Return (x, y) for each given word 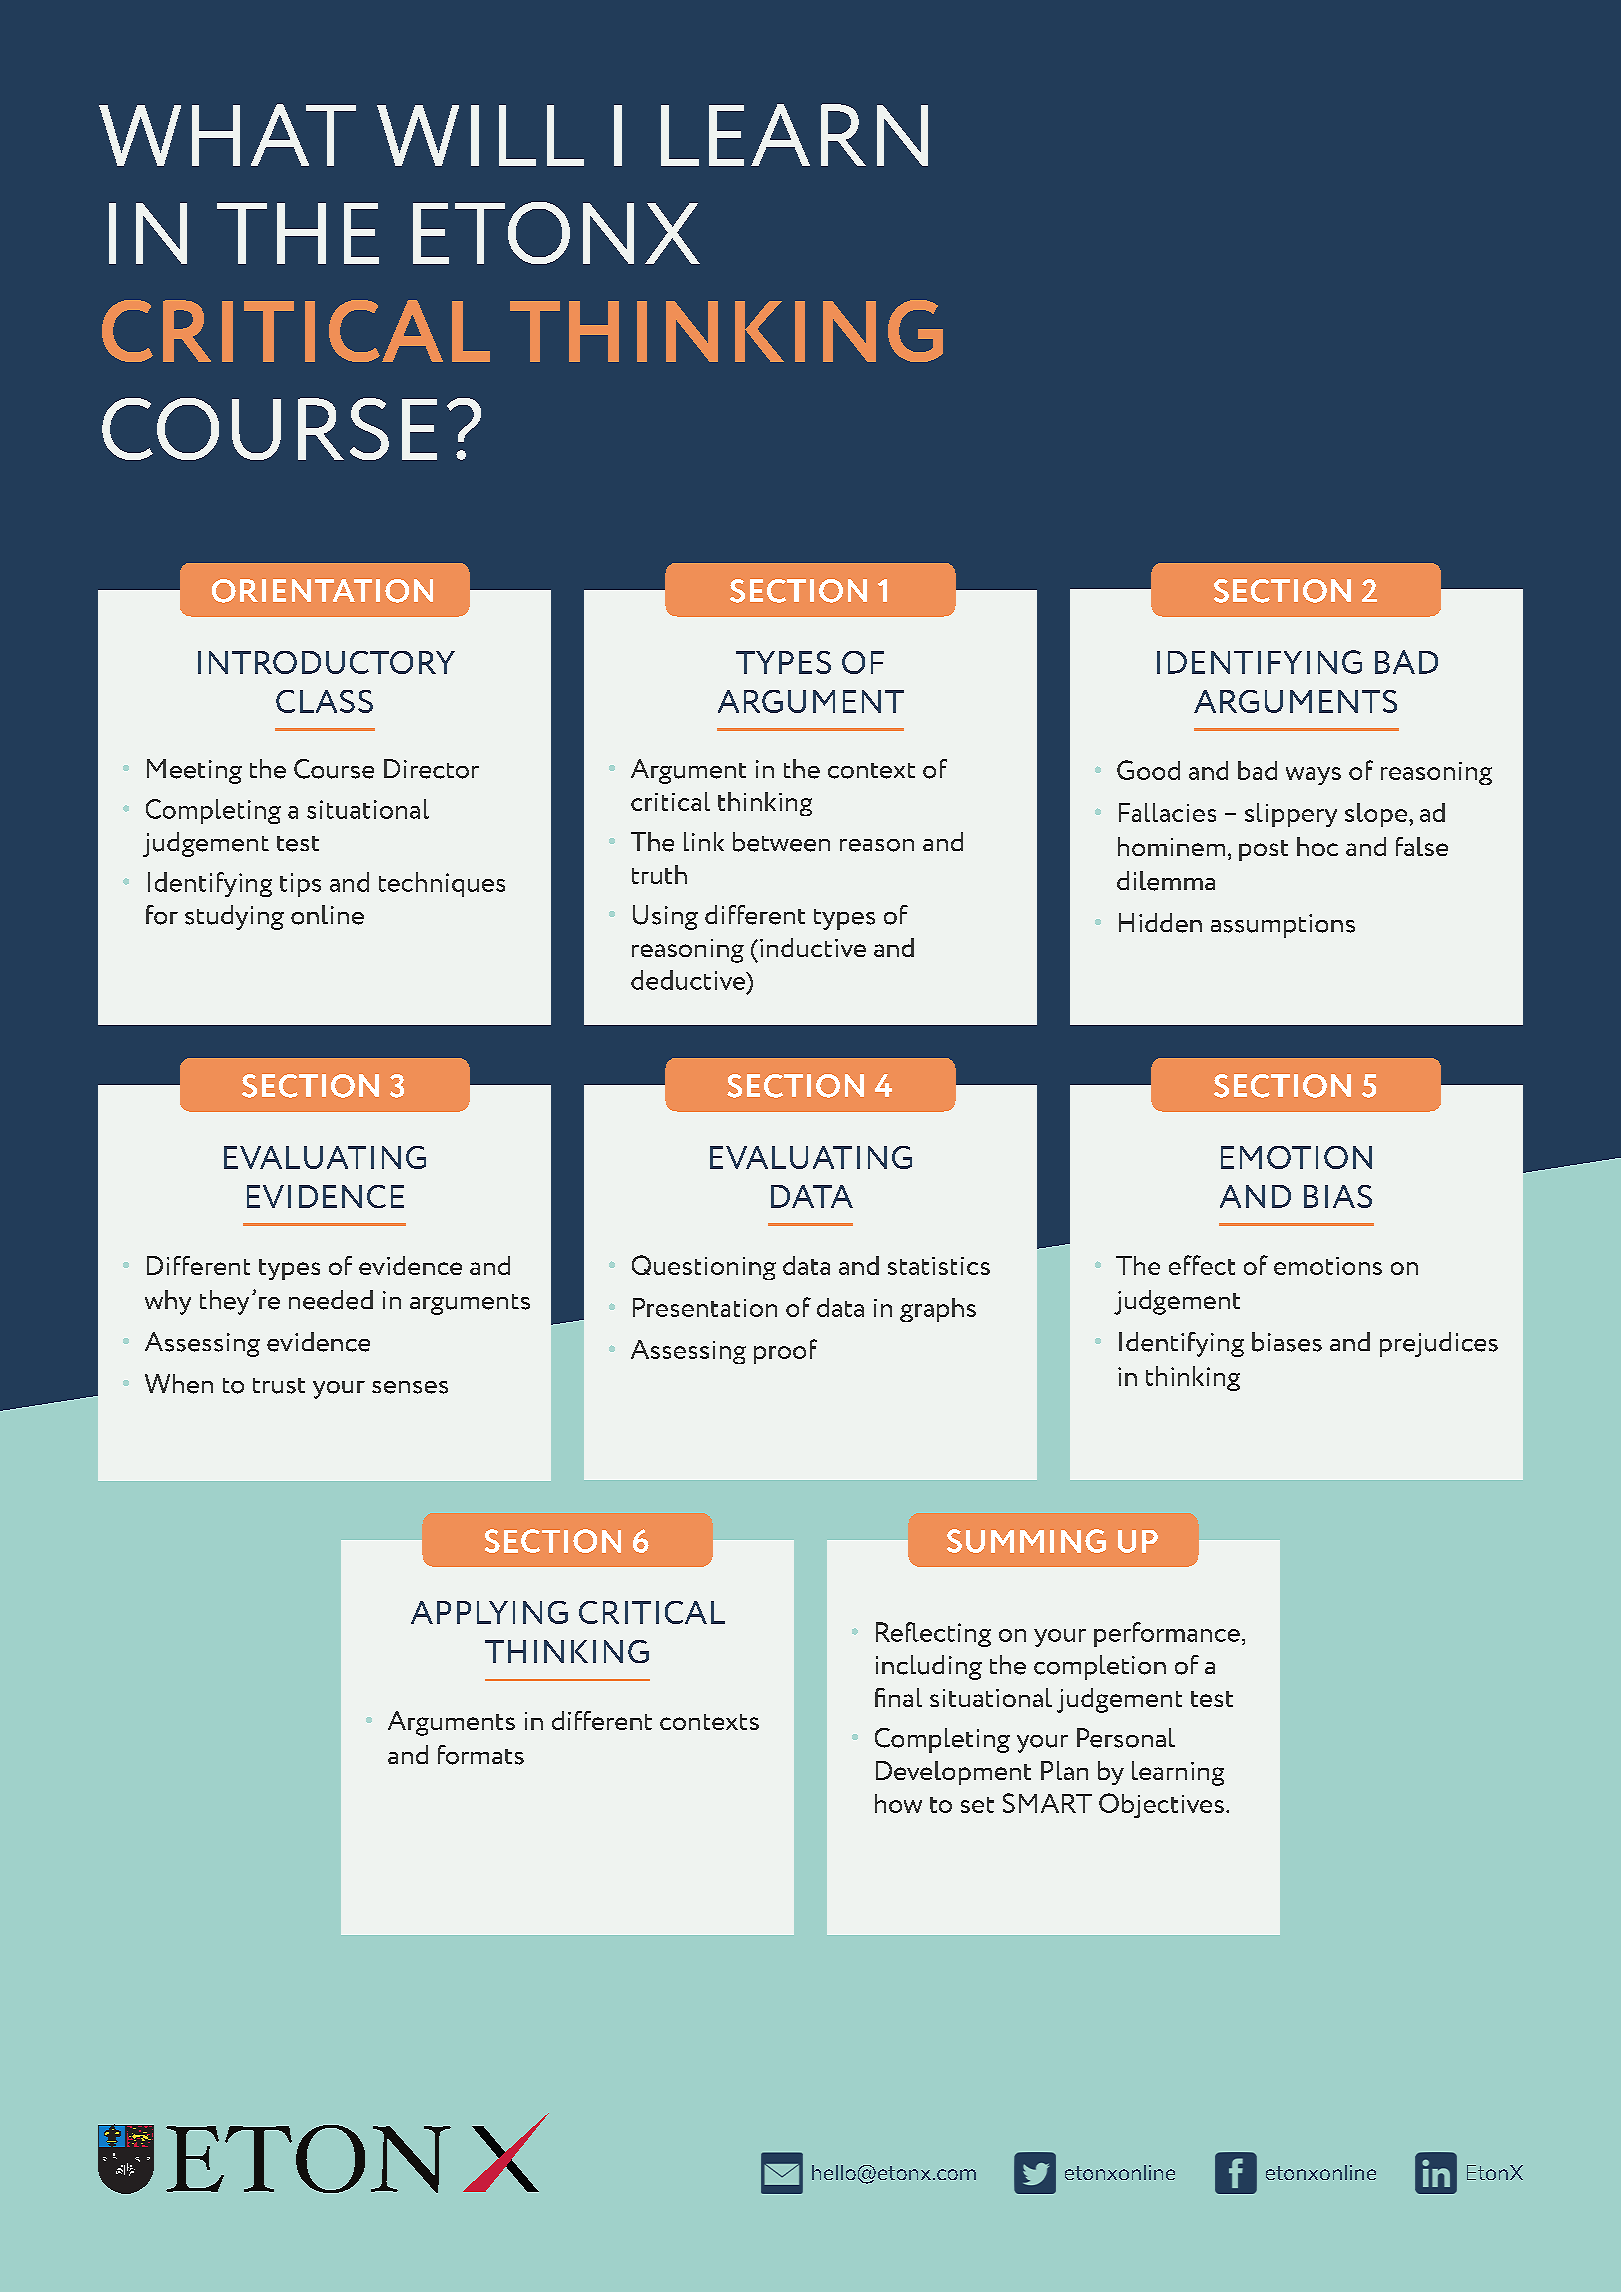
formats (481, 1755)
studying (234, 917)
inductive (813, 947)
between (781, 842)
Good (1148, 770)
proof (785, 1351)
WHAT (227, 135)
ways (1313, 776)
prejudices (1439, 1344)
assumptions (1283, 926)
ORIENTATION (322, 591)
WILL (480, 135)
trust (279, 1386)
